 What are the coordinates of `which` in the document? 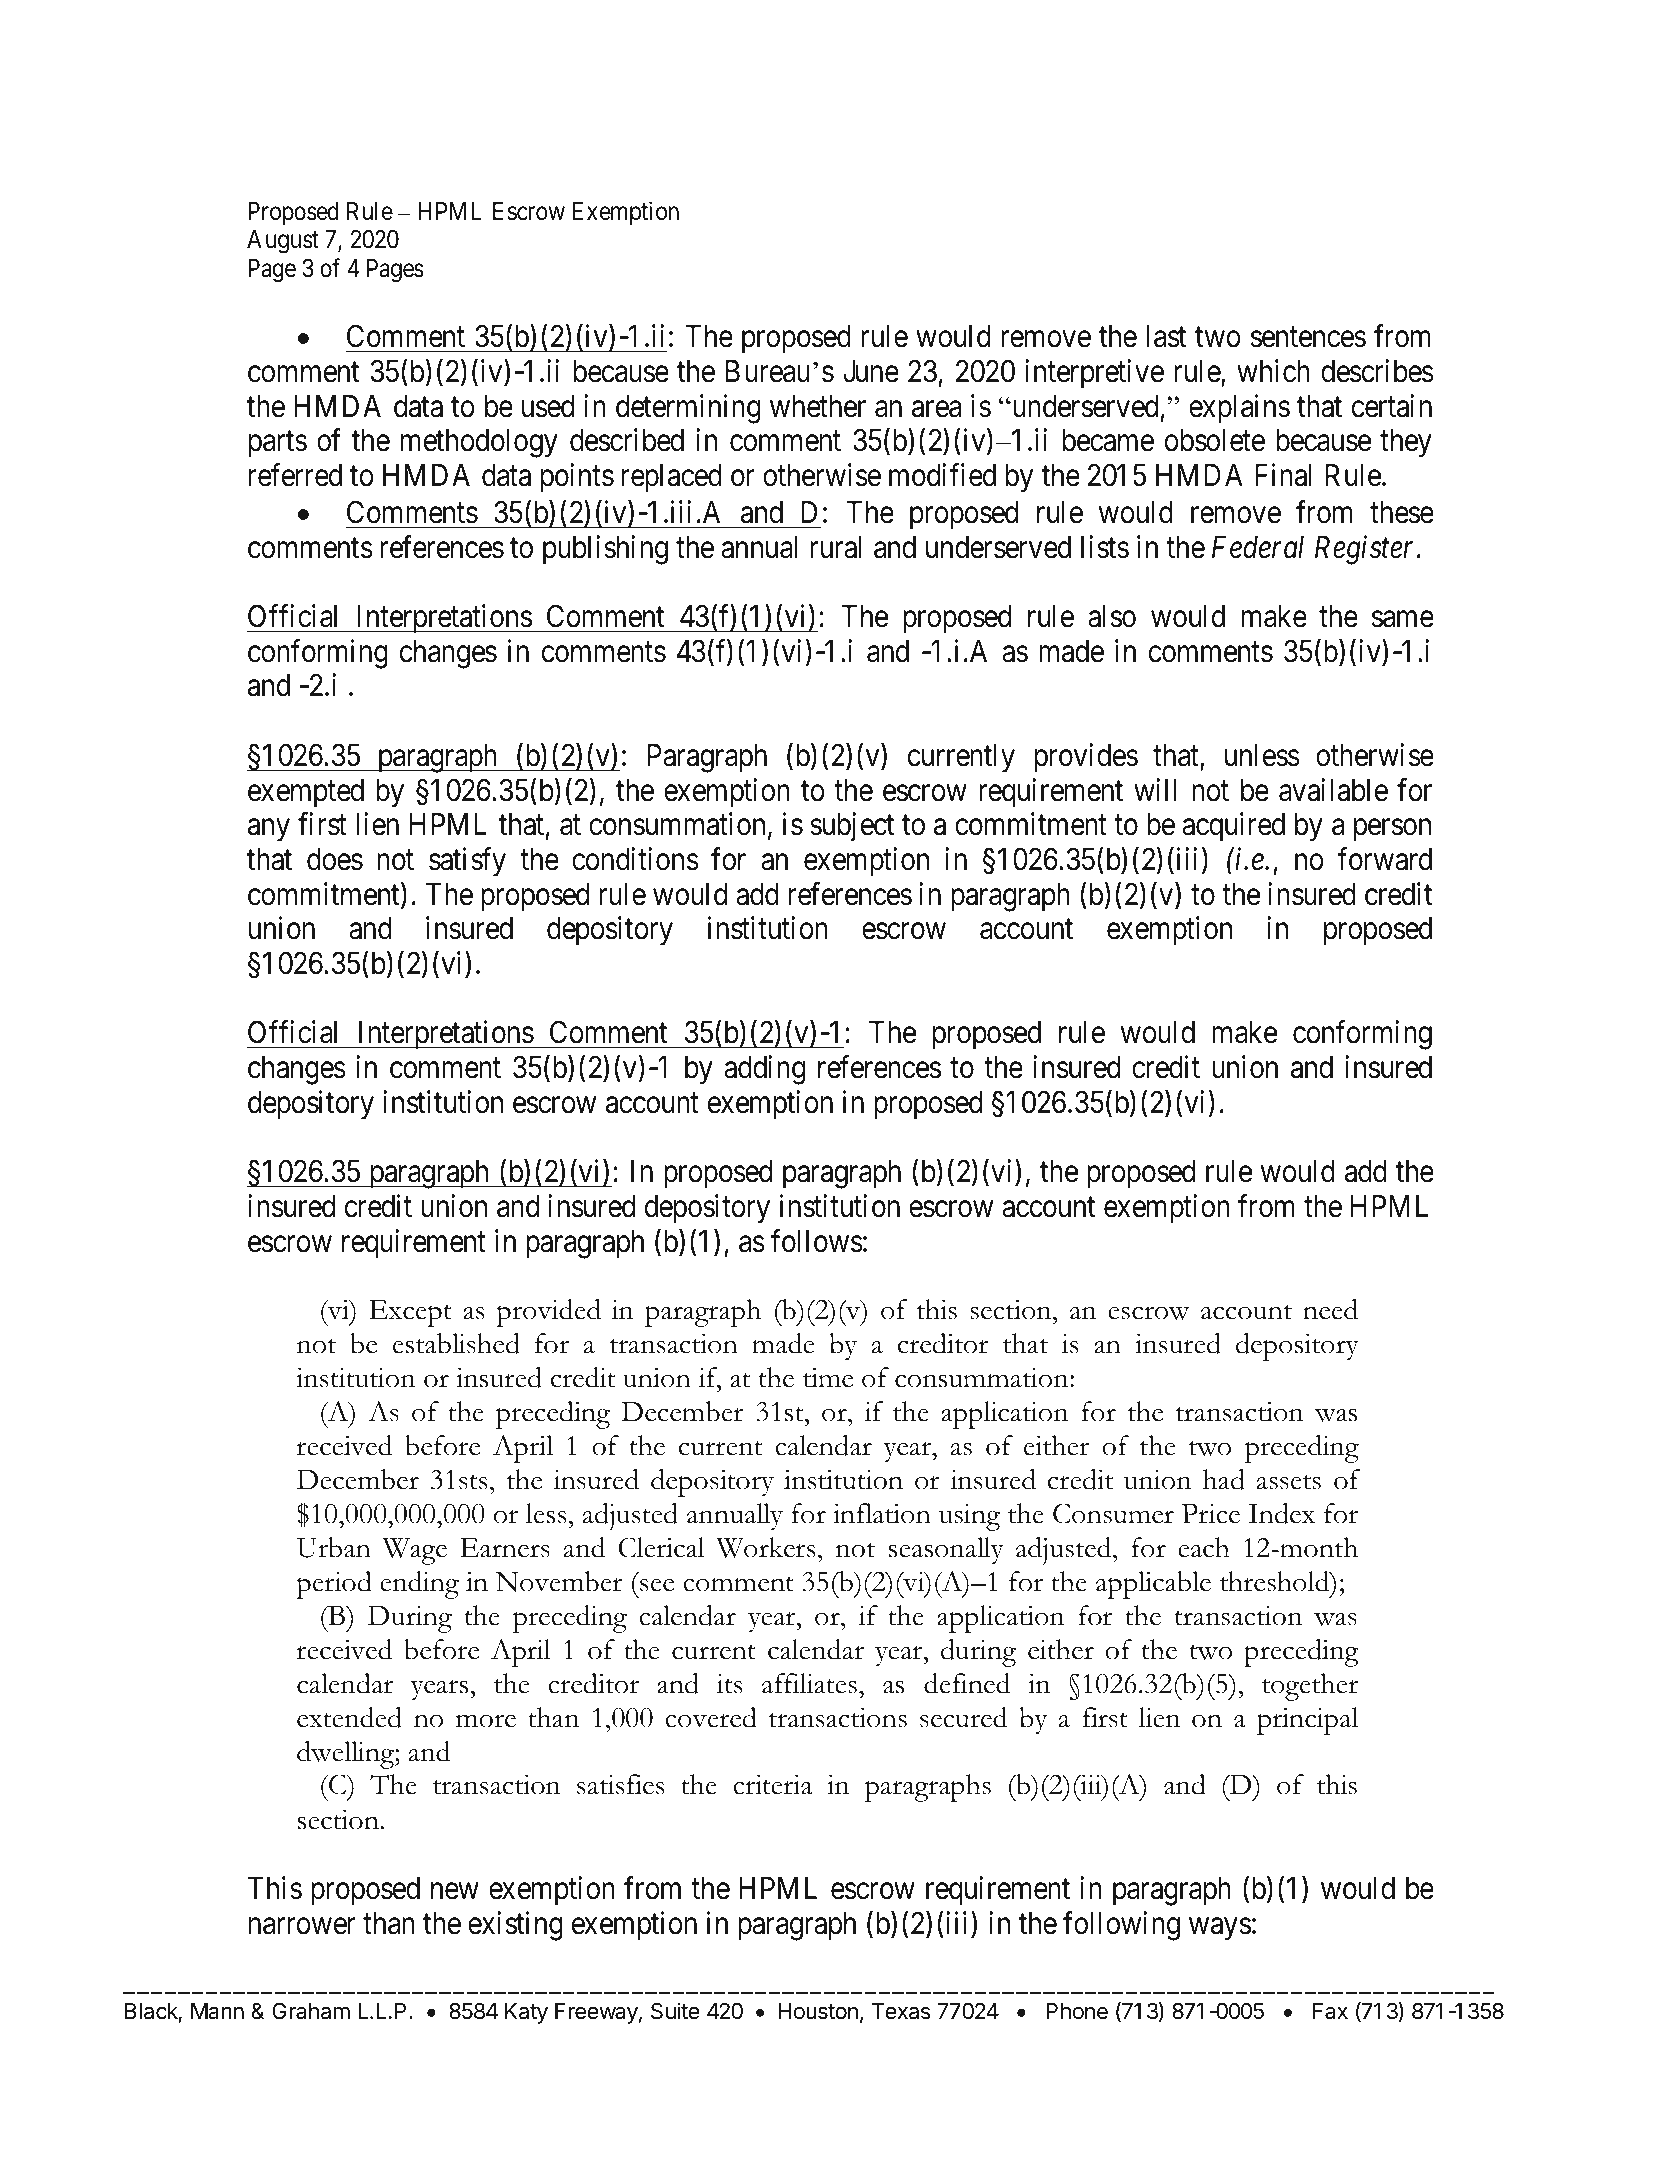 It's located at (1273, 371).
